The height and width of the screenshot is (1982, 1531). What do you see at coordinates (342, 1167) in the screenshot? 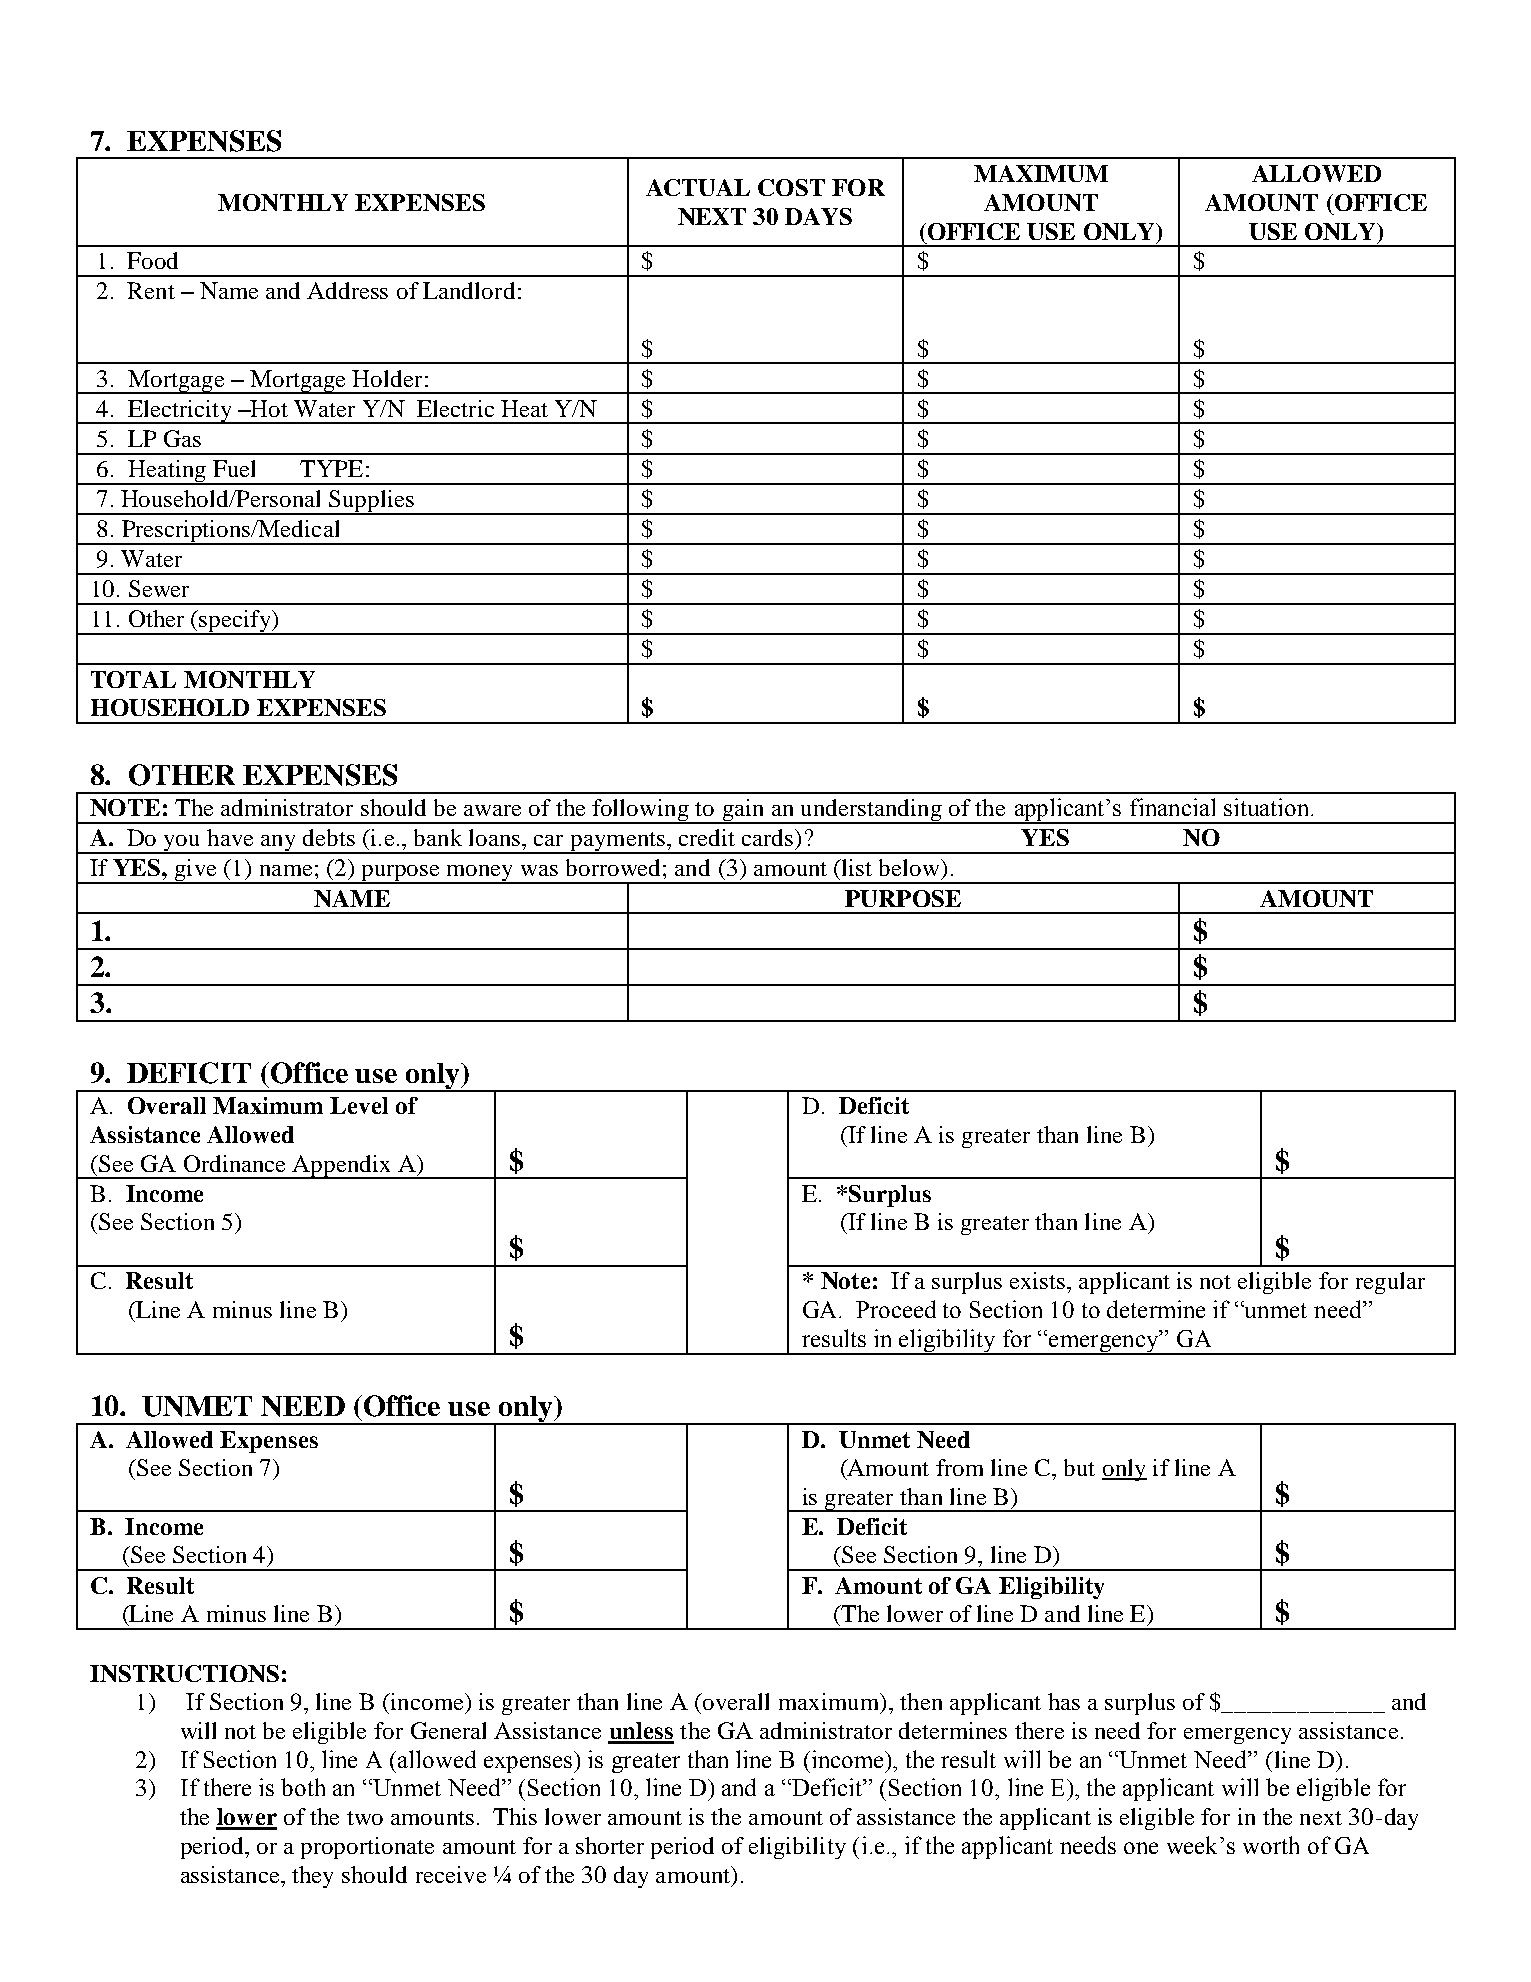
I see `Appendix` at bounding box center [342, 1167].
